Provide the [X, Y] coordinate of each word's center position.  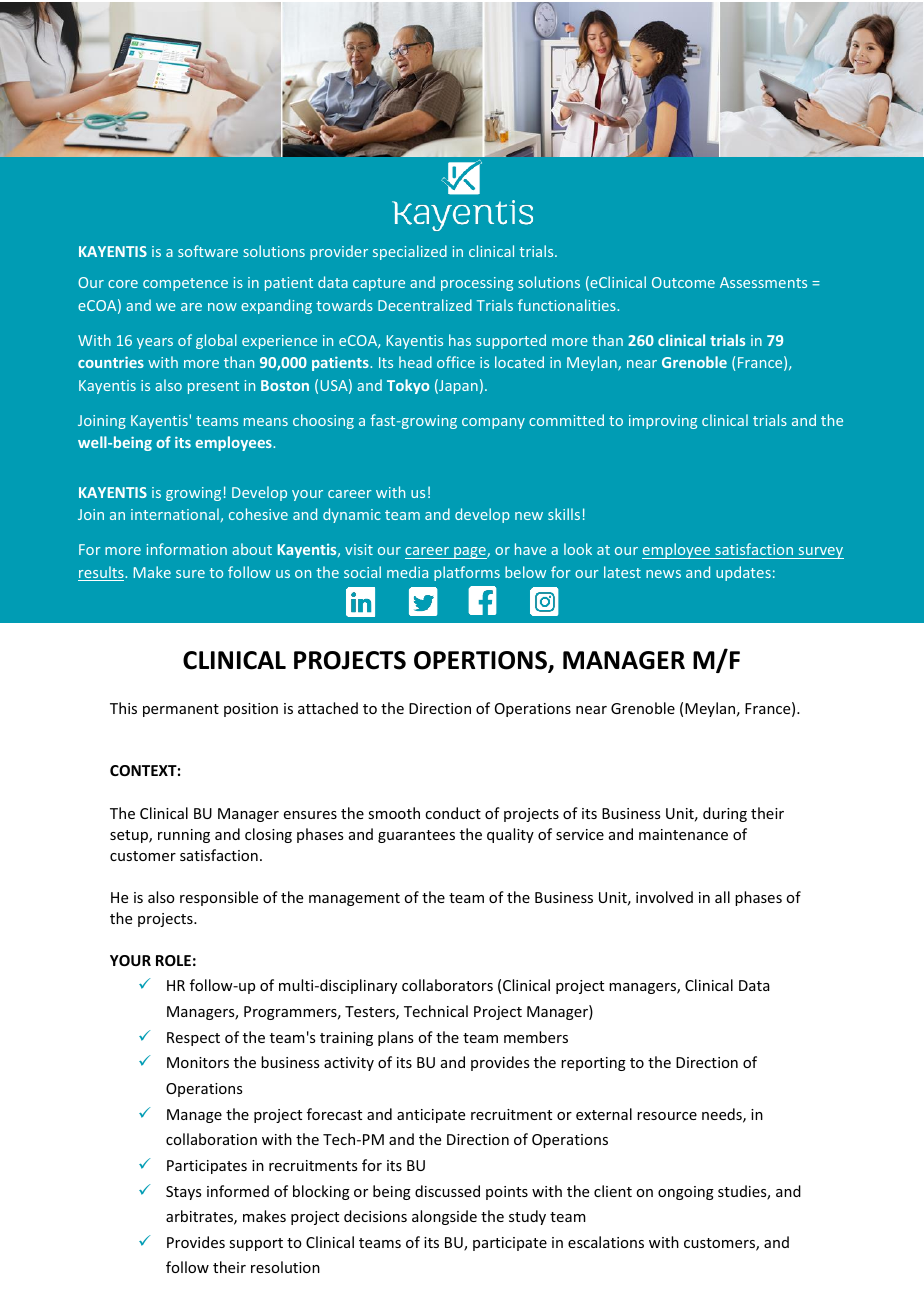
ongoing [686, 1193]
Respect [193, 1039]
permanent [181, 710]
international [175, 514]
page [470, 553]
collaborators [447, 985]
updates [743, 573]
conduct [453, 813]
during [725, 814]
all [722, 897]
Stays [183, 1193]
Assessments [763, 282]
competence [185, 284]
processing [477, 284]
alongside [444, 1217]
